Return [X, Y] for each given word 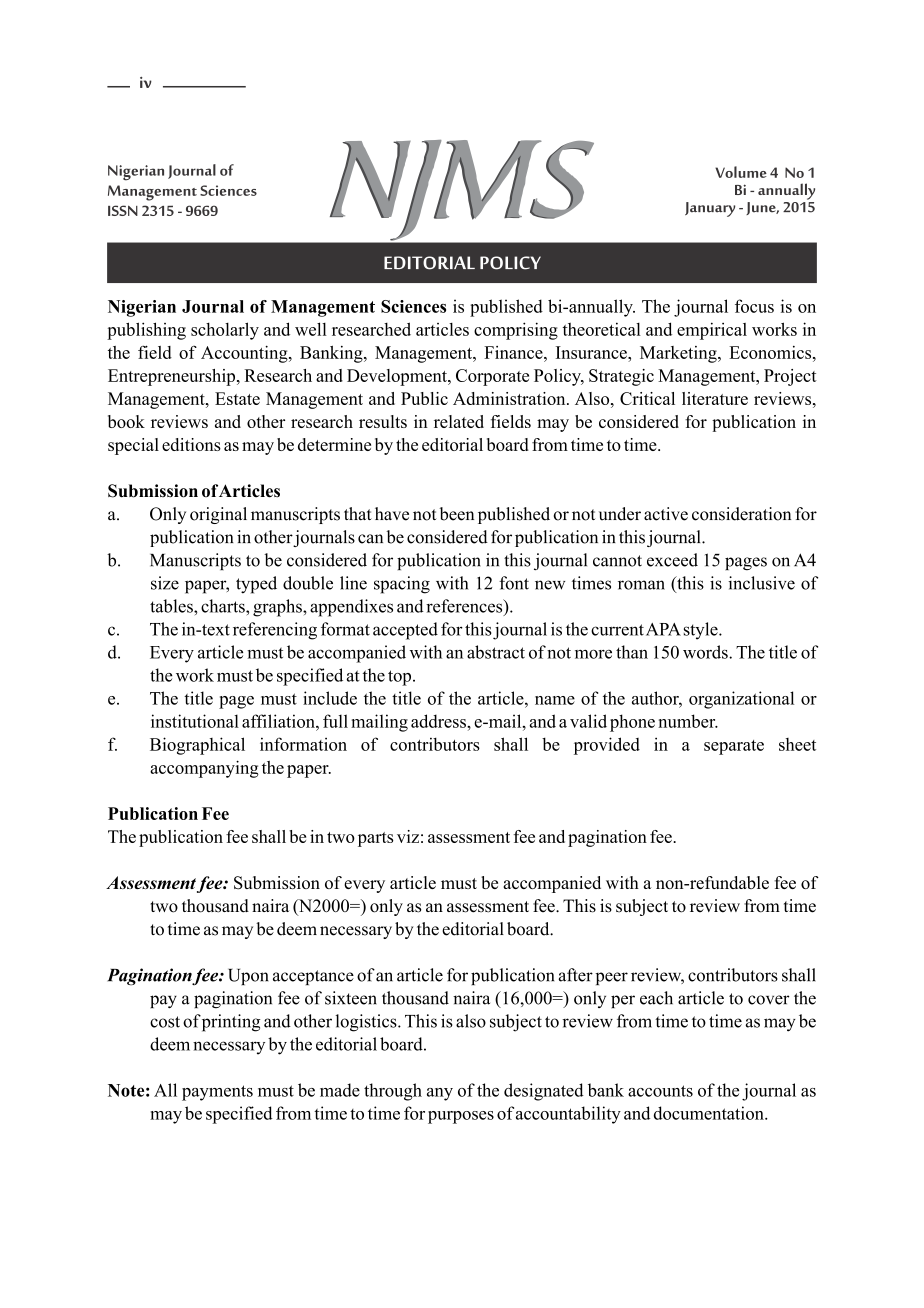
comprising [516, 331]
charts [224, 606]
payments [217, 1093]
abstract [496, 652]
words [706, 652]
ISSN [123, 210]
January [710, 209]
